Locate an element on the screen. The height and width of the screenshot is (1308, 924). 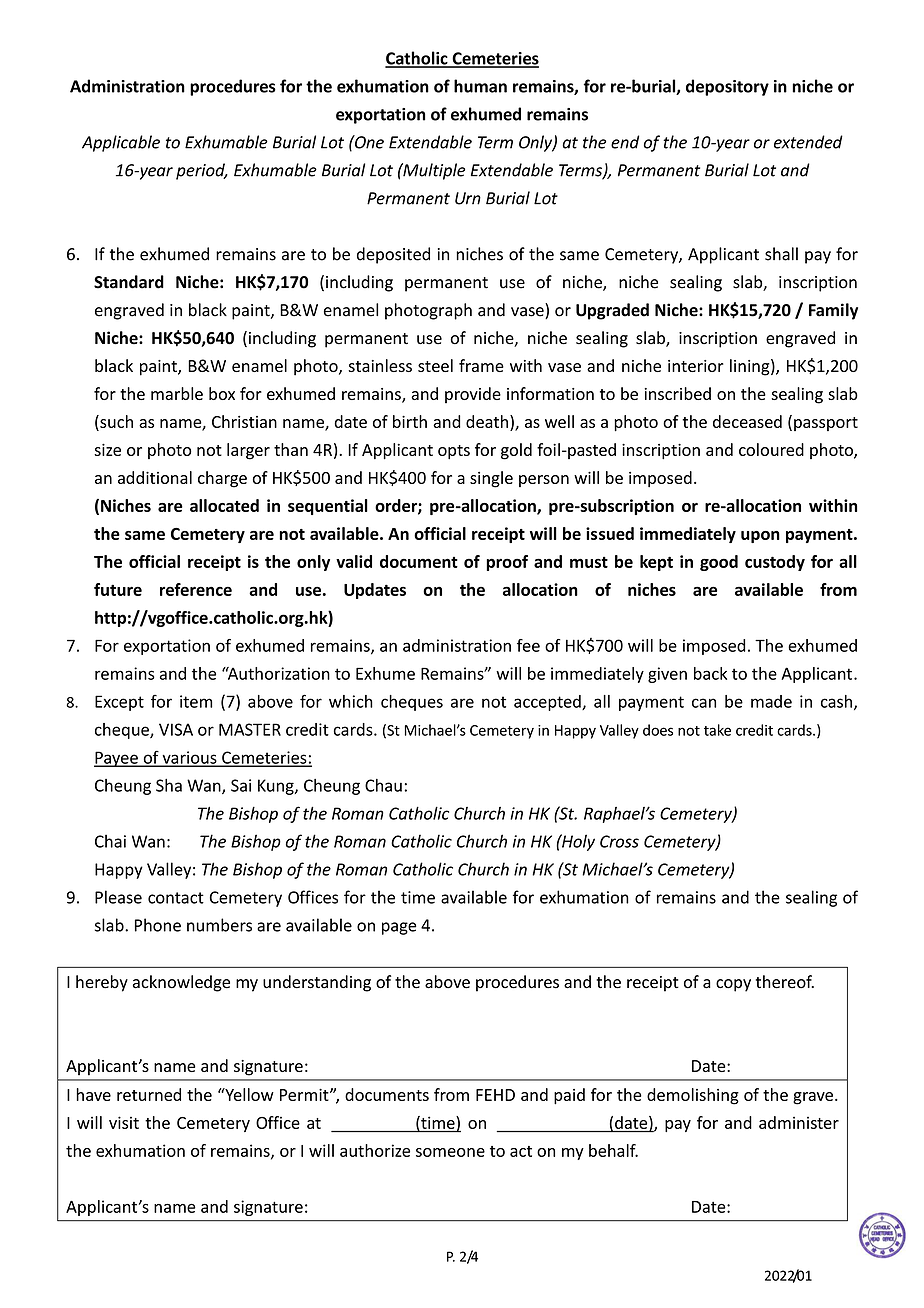
custody is located at coordinates (775, 563).
